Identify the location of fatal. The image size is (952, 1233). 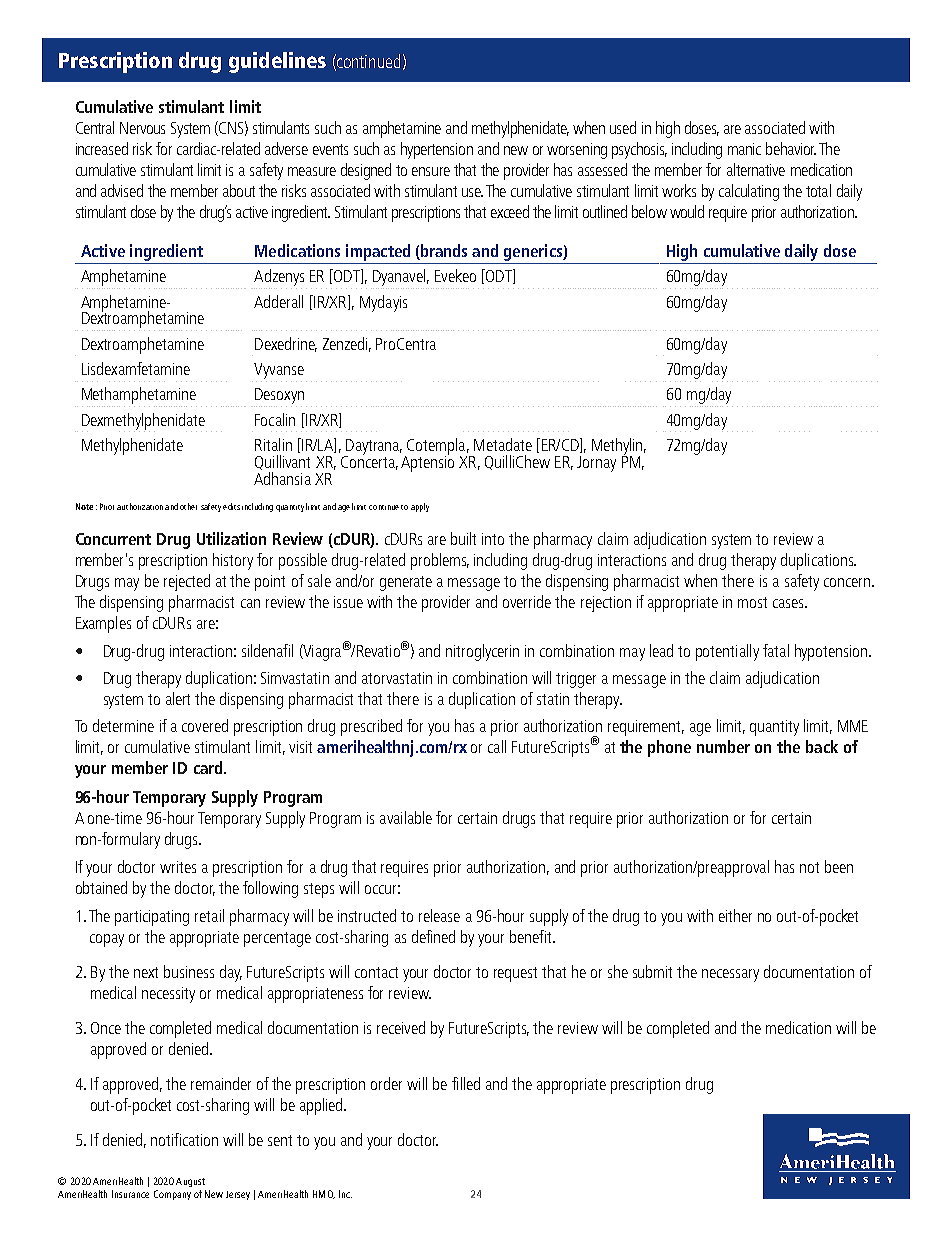
(776, 650).
